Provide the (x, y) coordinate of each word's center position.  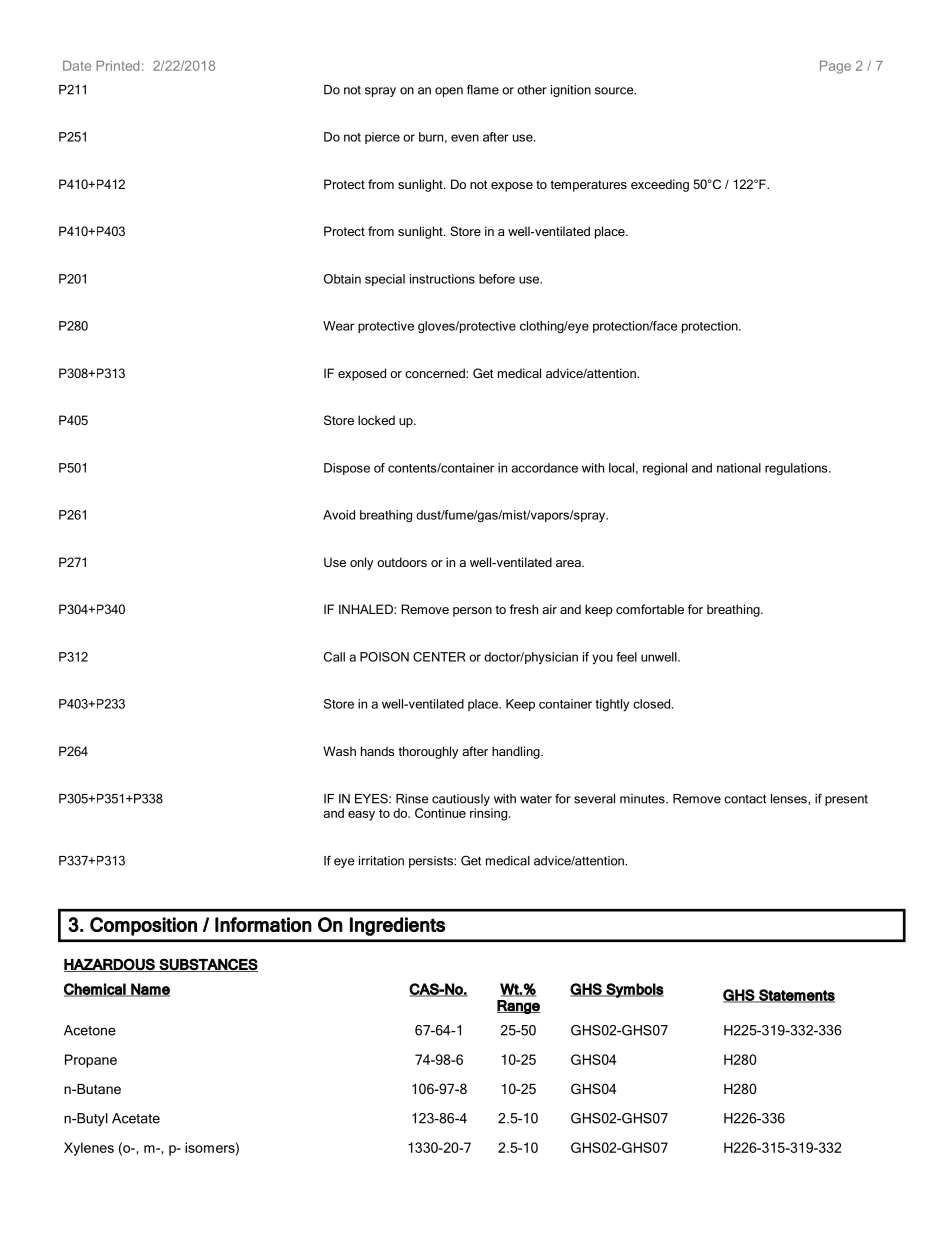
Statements (796, 996)
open (449, 92)
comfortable (650, 609)
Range (518, 1007)
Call (334, 657)
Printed (117, 65)
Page (835, 67)
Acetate (136, 1118)
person (472, 612)
